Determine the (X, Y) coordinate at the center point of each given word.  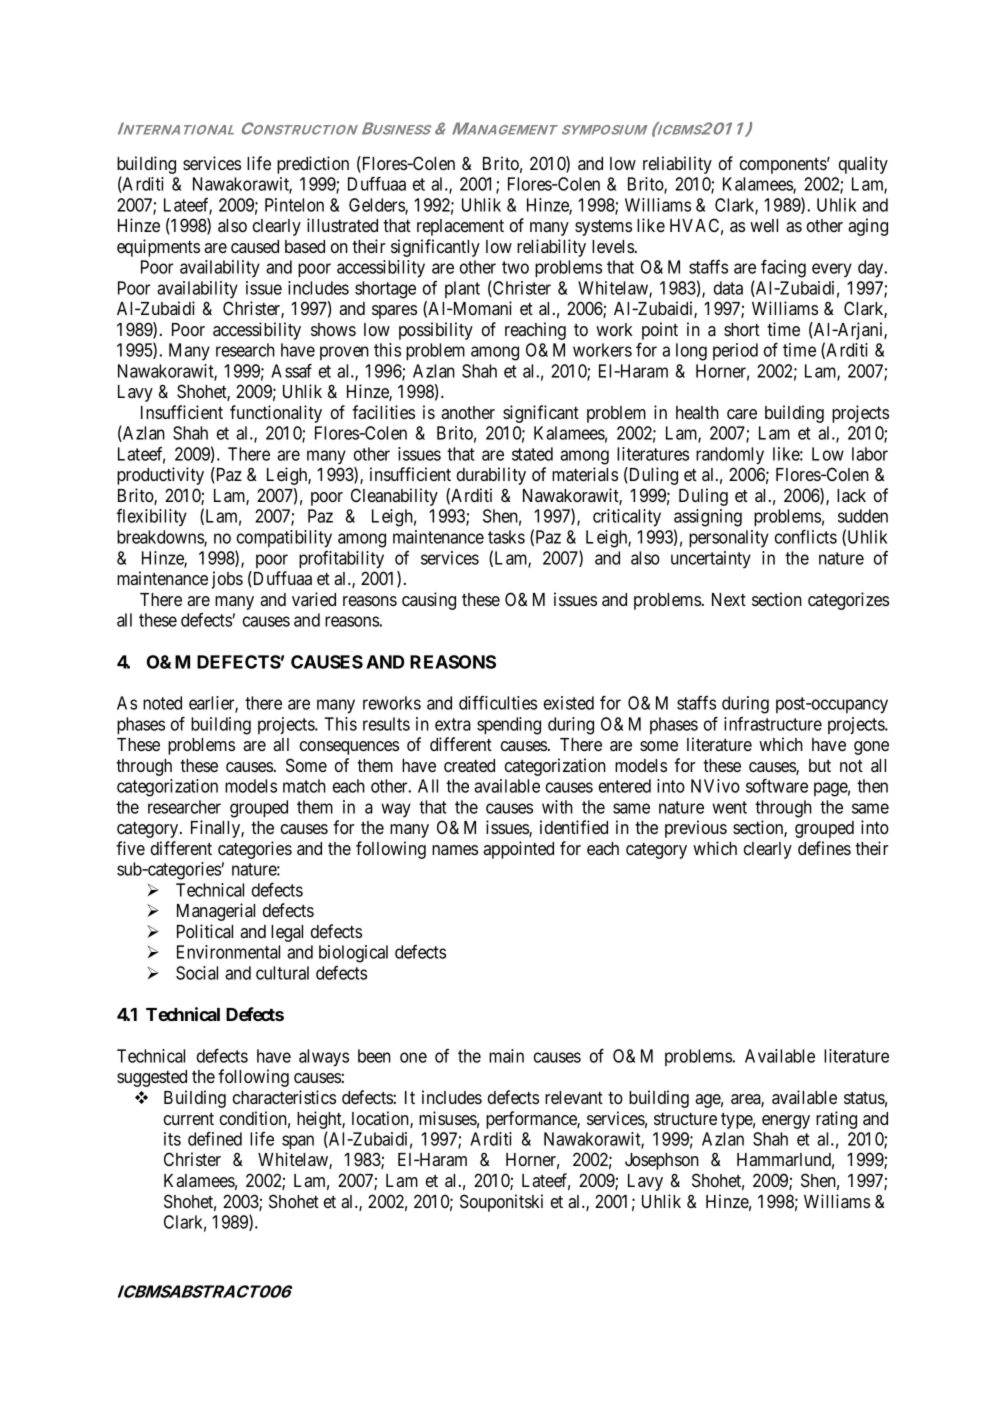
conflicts (806, 536)
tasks (506, 537)
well (764, 225)
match (304, 786)
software (777, 785)
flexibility (151, 517)
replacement (460, 227)
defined (215, 1138)
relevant (574, 1097)
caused (255, 246)
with (557, 807)
